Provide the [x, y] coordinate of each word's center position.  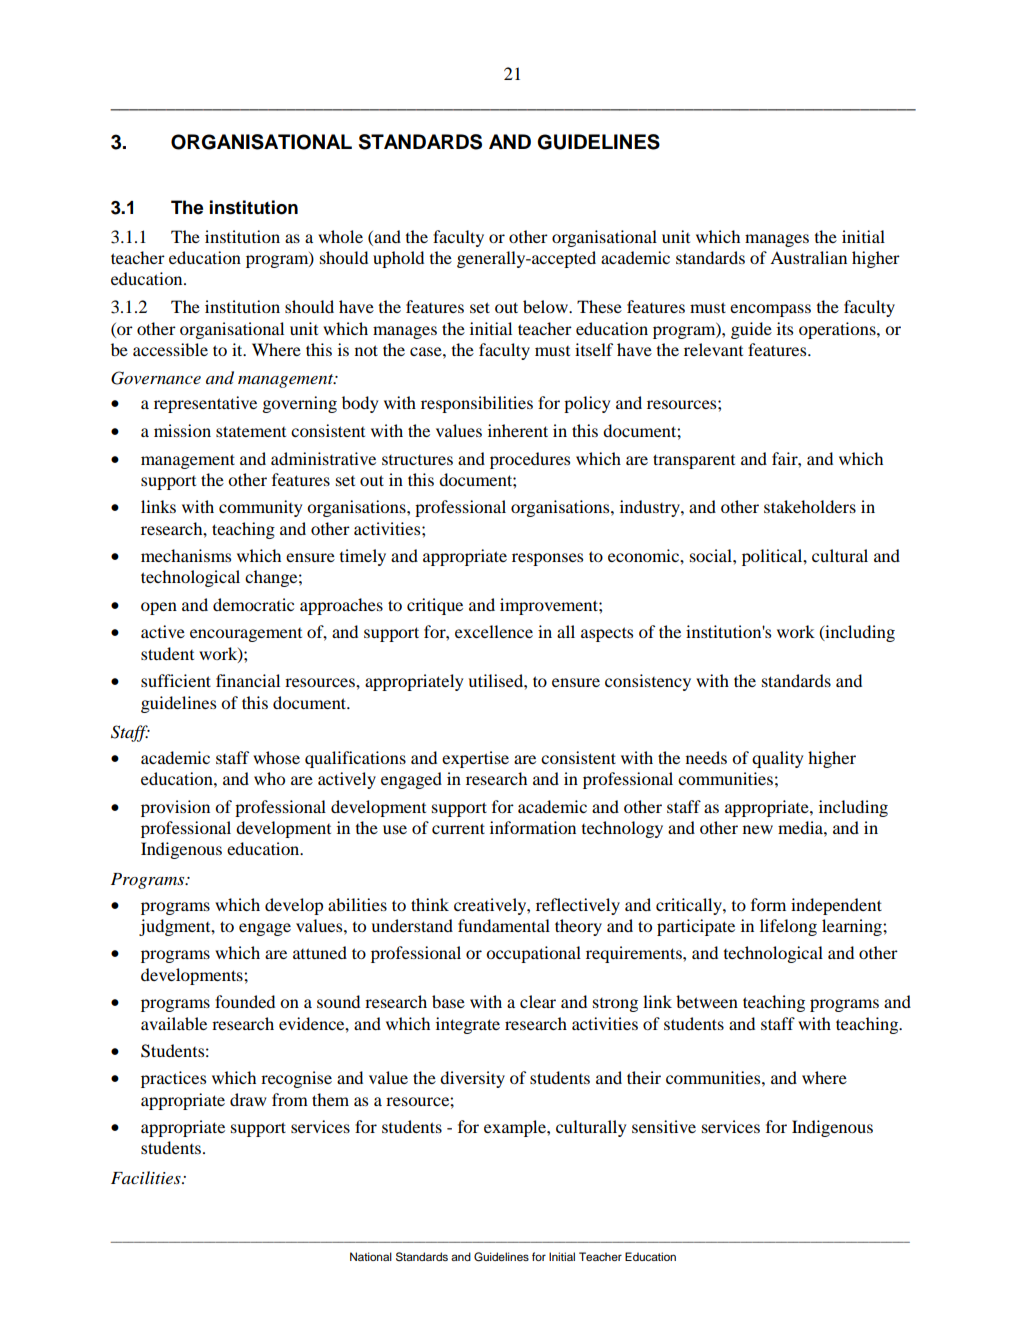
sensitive [664, 1126]
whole [340, 236]
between [707, 1001]
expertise [475, 759]
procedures [530, 460]
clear [538, 1001]
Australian [808, 257]
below [546, 306]
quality [777, 759]
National [371, 1256]
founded [245, 1001]
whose [276, 757]
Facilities [147, 1177]
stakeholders [810, 506]
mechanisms [186, 555]
